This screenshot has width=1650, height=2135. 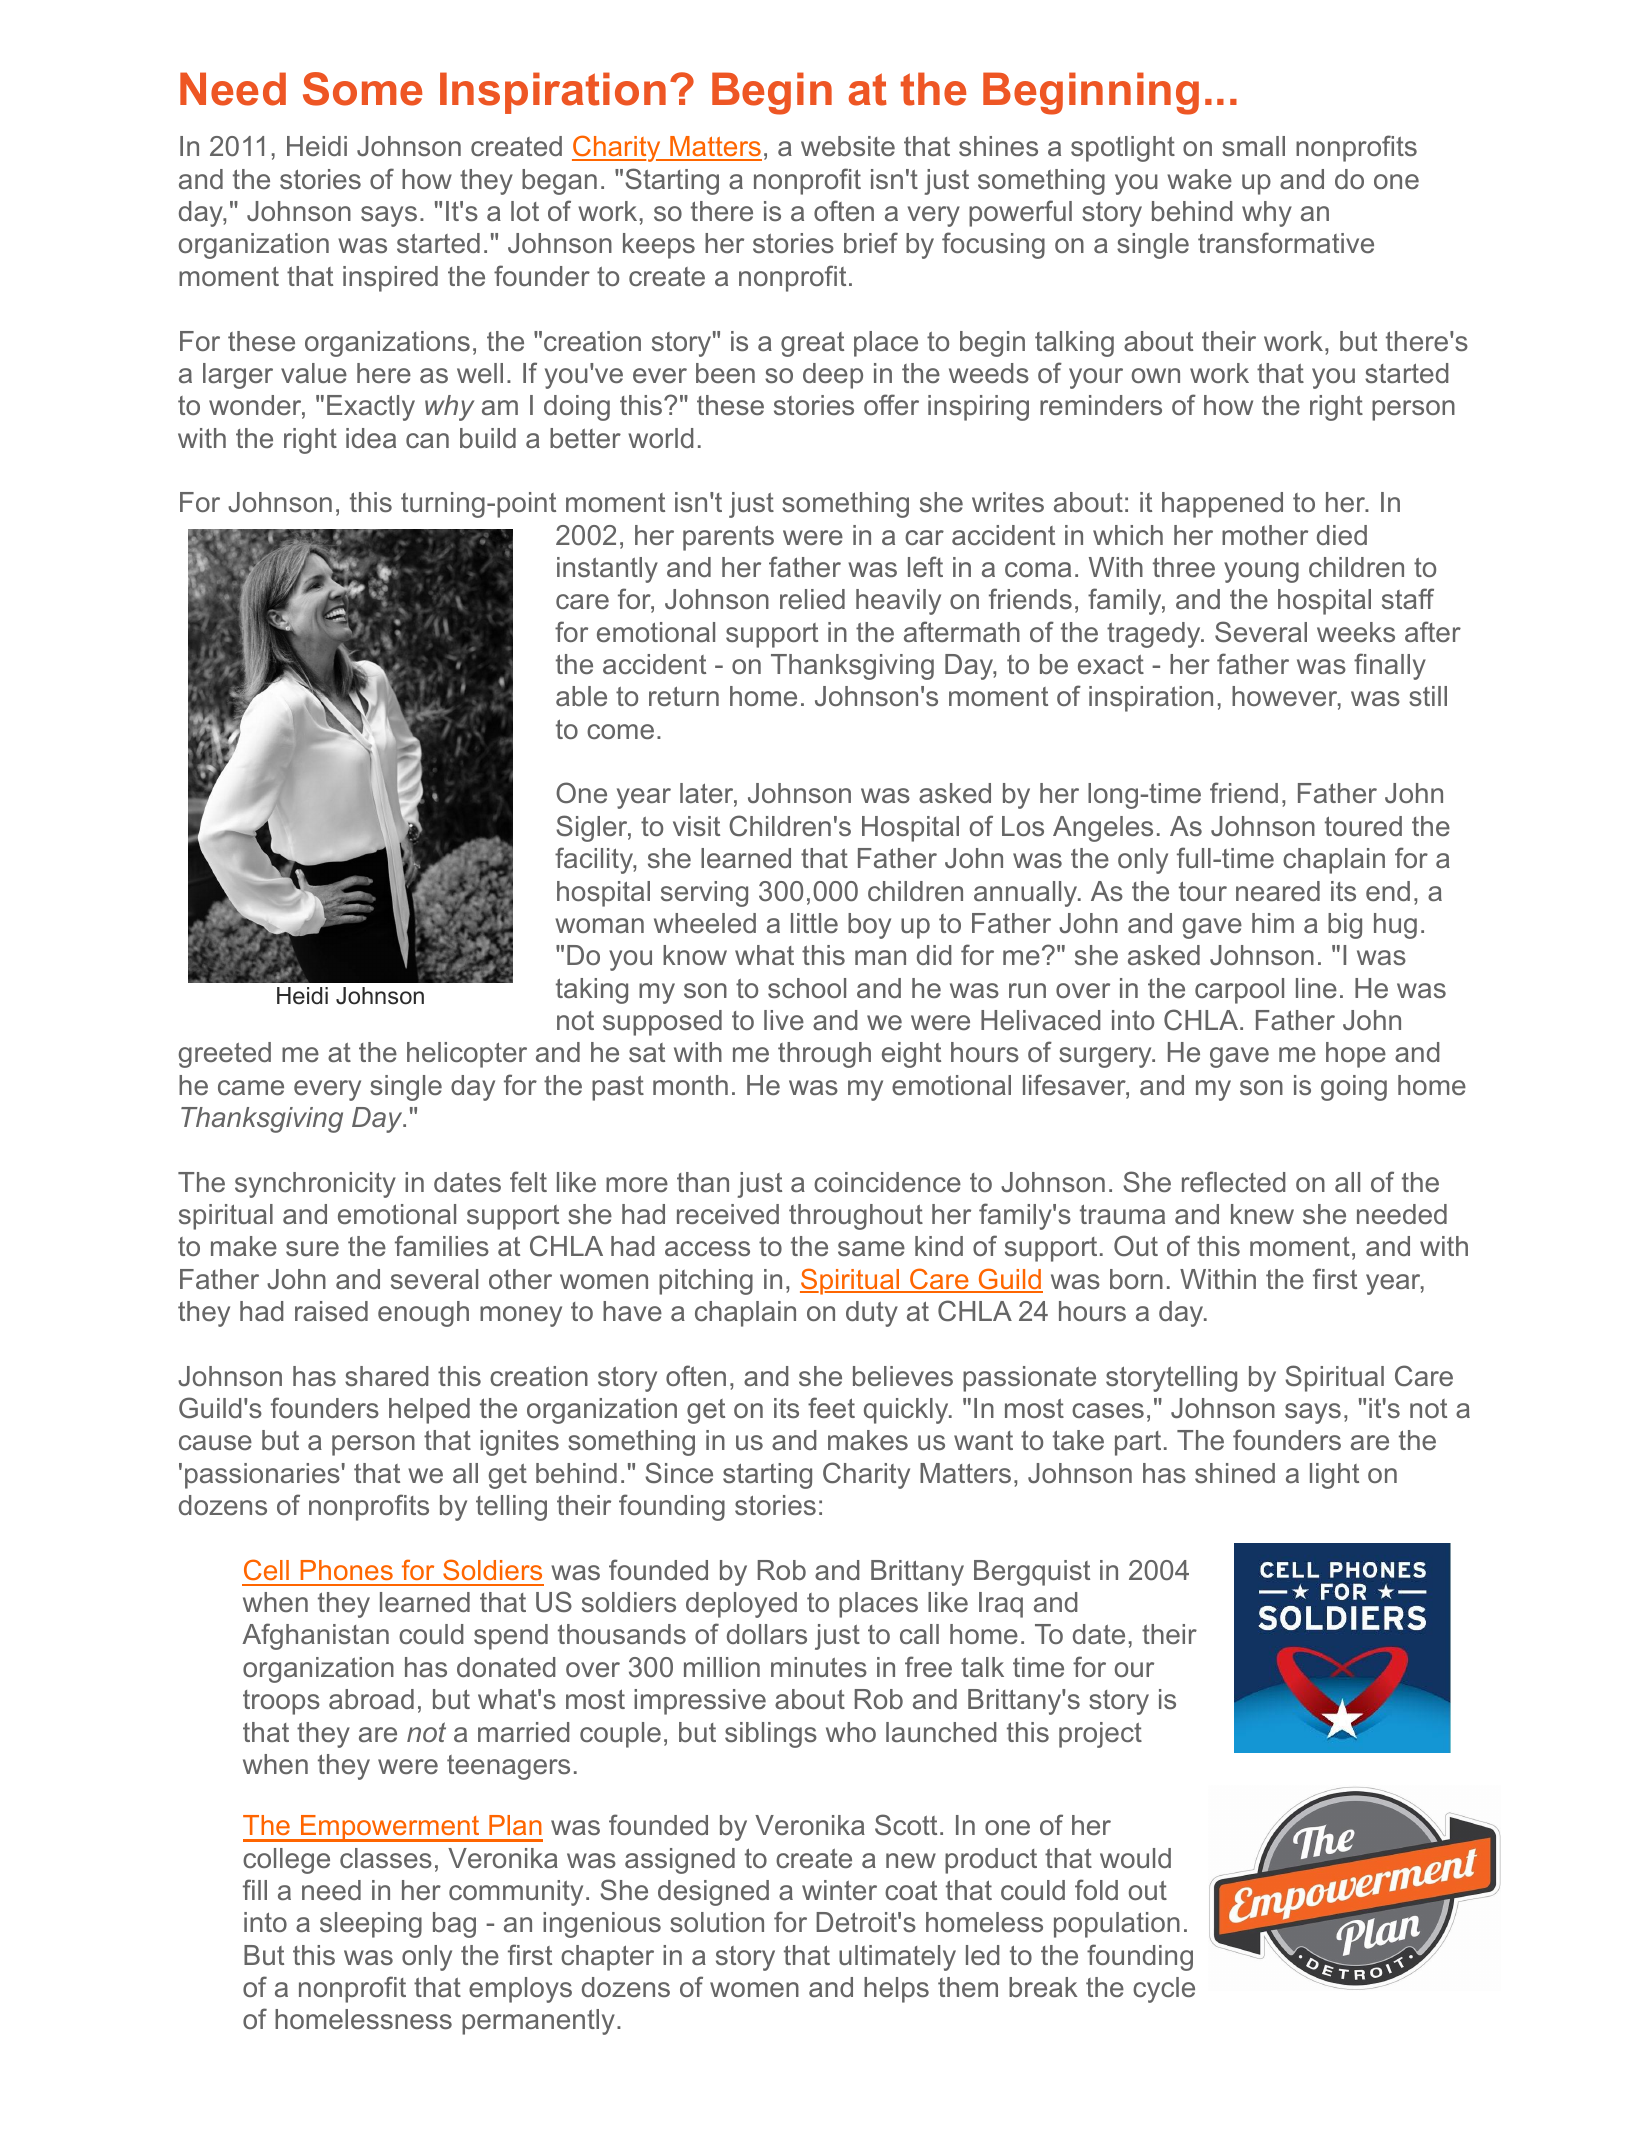 I want to click on transformative, so click(x=1286, y=242).
